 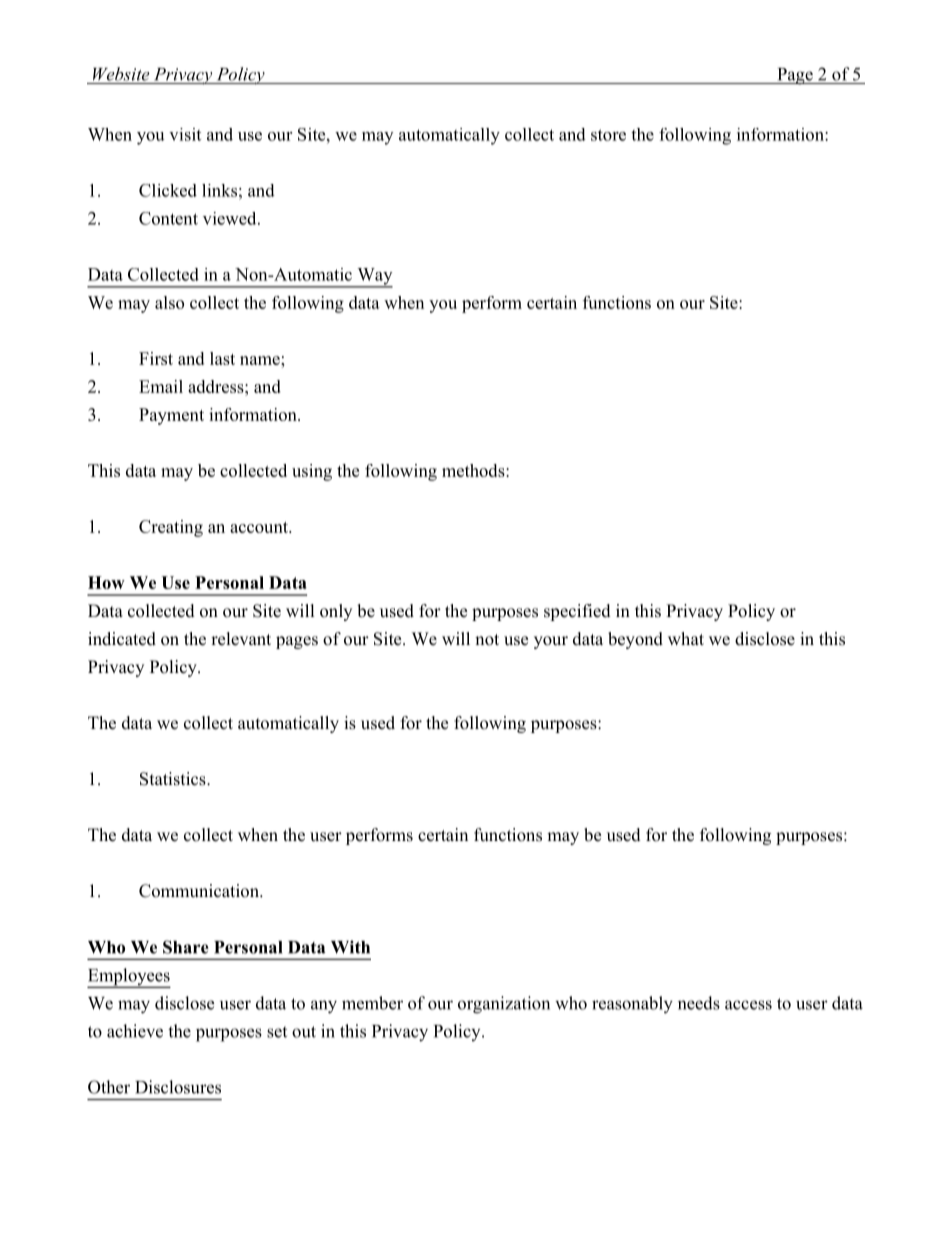 I want to click on not, so click(x=487, y=640).
